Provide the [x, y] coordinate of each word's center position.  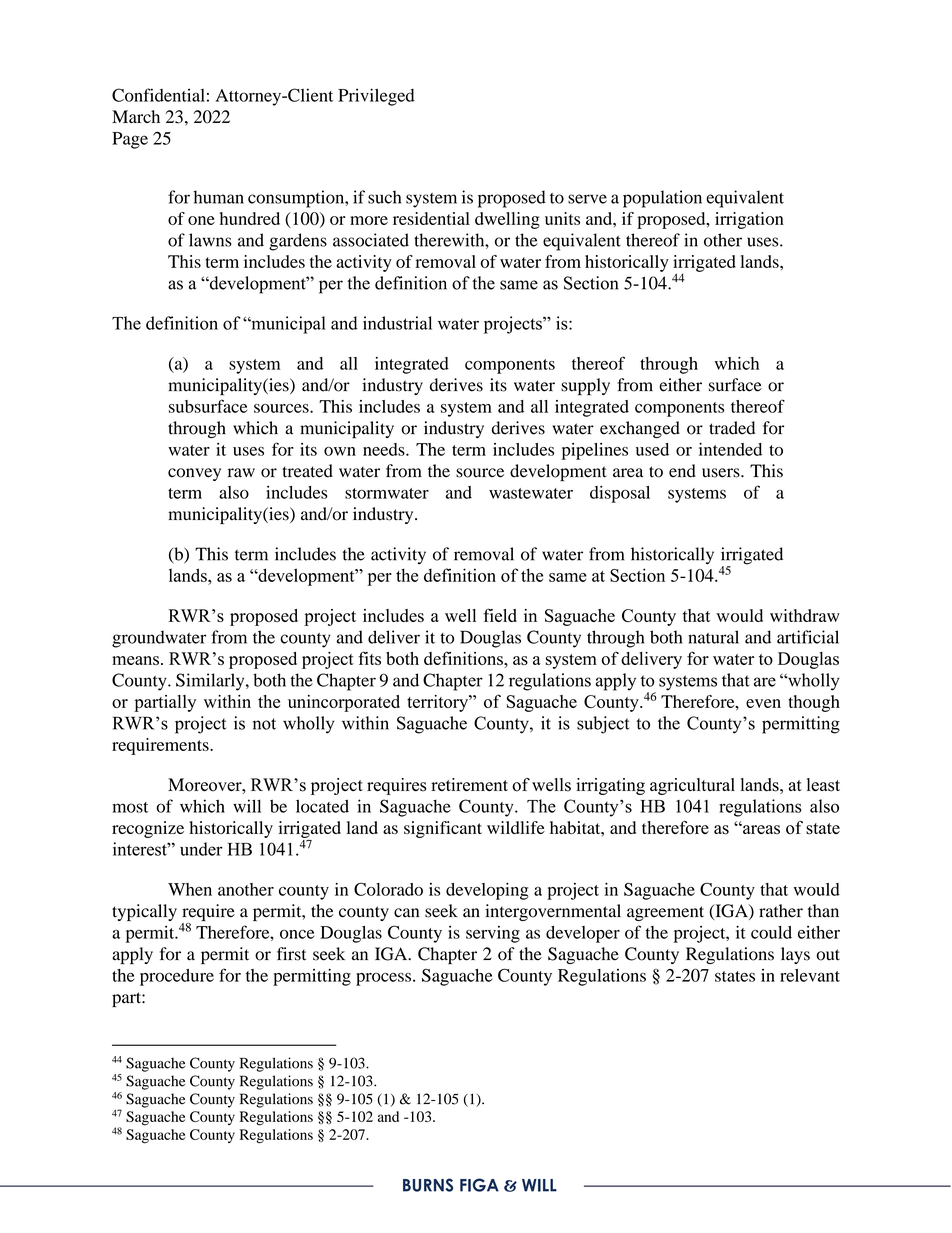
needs [385, 449]
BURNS [428, 1185]
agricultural [692, 786]
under [201, 849]
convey [194, 474]
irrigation [749, 220]
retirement [469, 784]
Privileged [376, 97]
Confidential [158, 95]
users [722, 473]
